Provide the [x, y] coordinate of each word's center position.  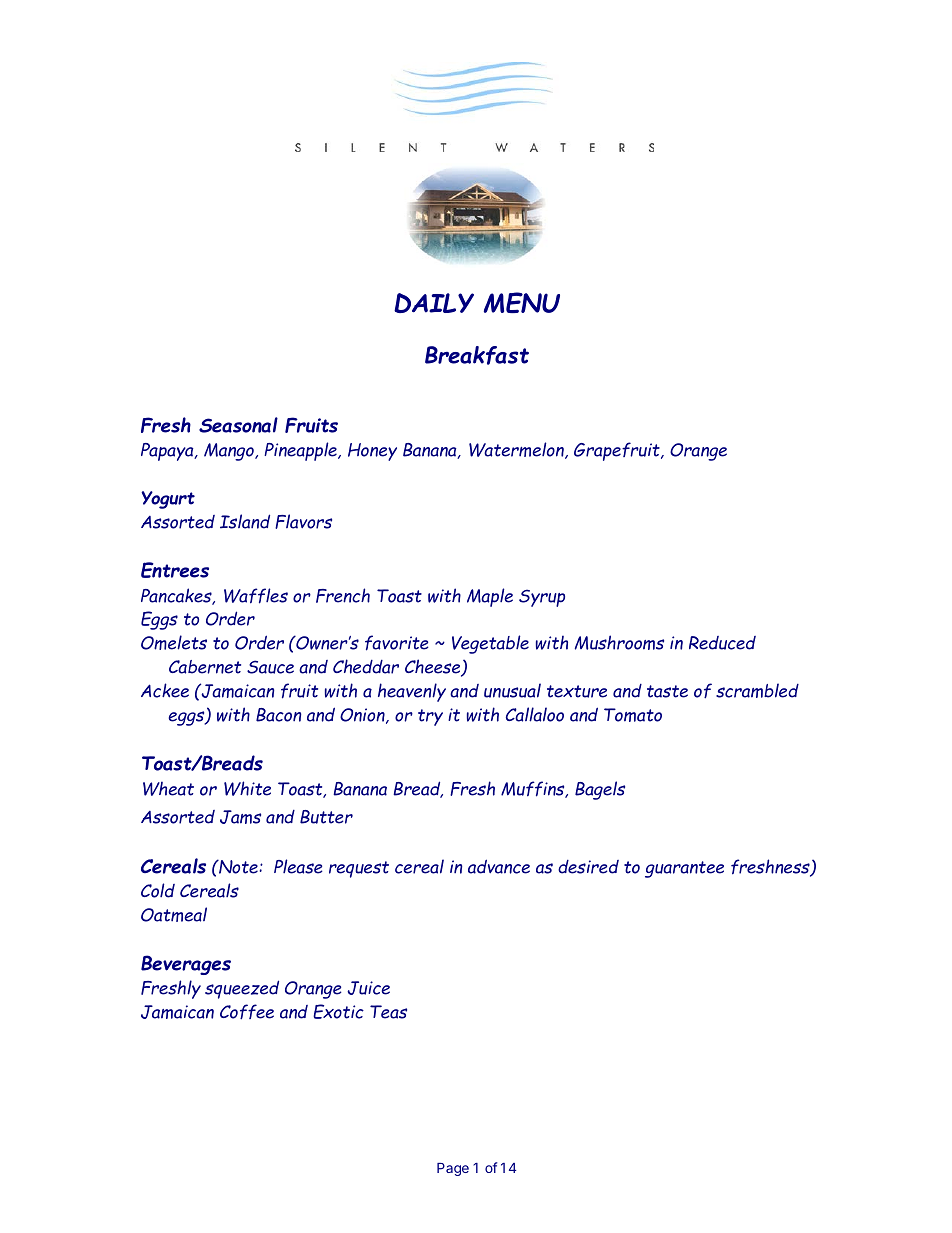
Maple [490, 597]
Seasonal [238, 425]
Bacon [278, 715]
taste [667, 691]
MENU [522, 302]
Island [245, 521]
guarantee [684, 869]
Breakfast [477, 355]
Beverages [186, 965]
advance [499, 866]
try [430, 717]
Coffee [247, 1012]
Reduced [722, 643]
